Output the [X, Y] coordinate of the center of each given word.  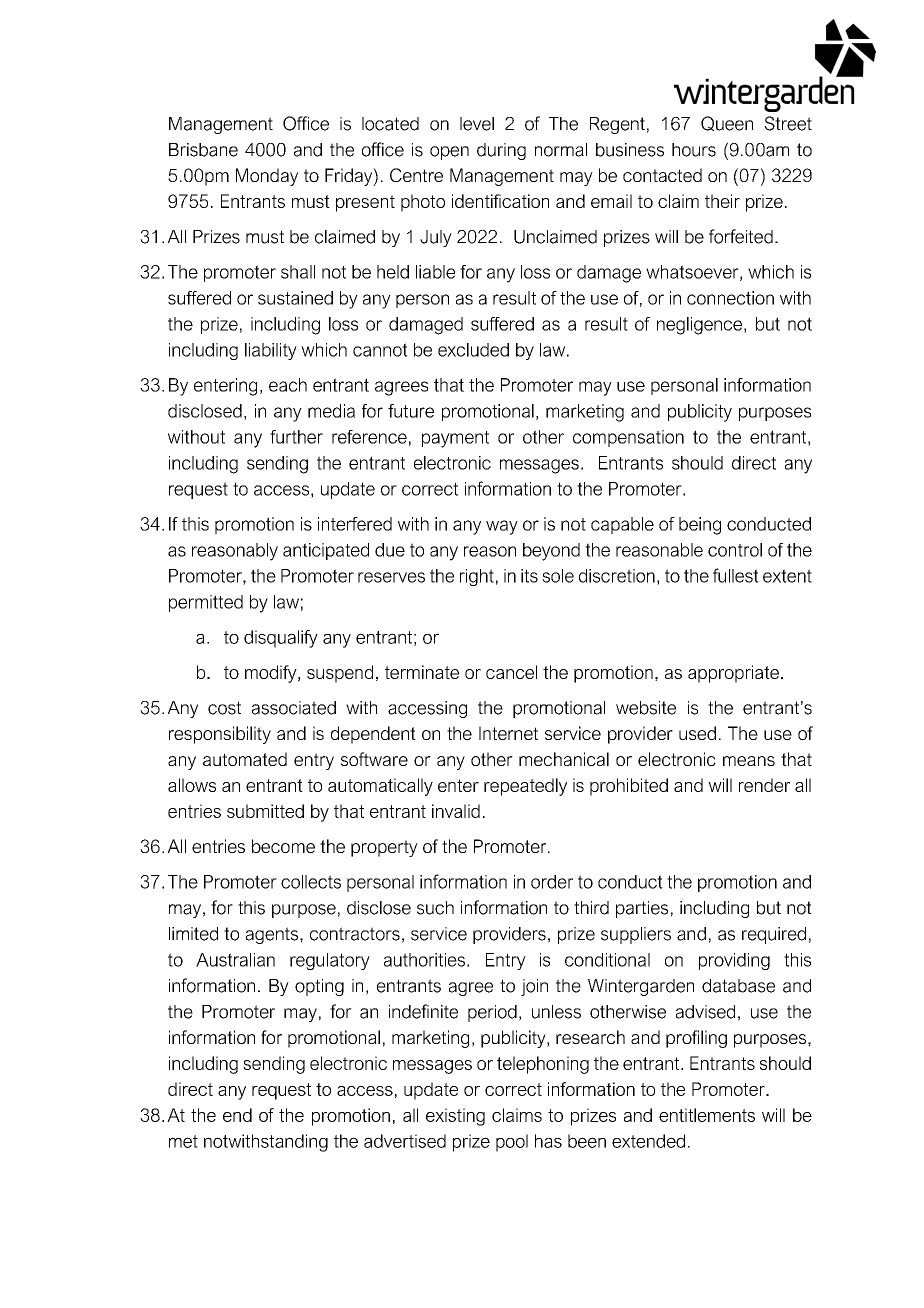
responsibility [220, 735]
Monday [267, 177]
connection [730, 298]
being [700, 526]
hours [694, 150]
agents [273, 935]
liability [271, 351]
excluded [473, 350]
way [502, 527]
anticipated [326, 551]
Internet [508, 733]
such [435, 908]
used [697, 733]
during [501, 151]
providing [734, 961]
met [183, 1141]
